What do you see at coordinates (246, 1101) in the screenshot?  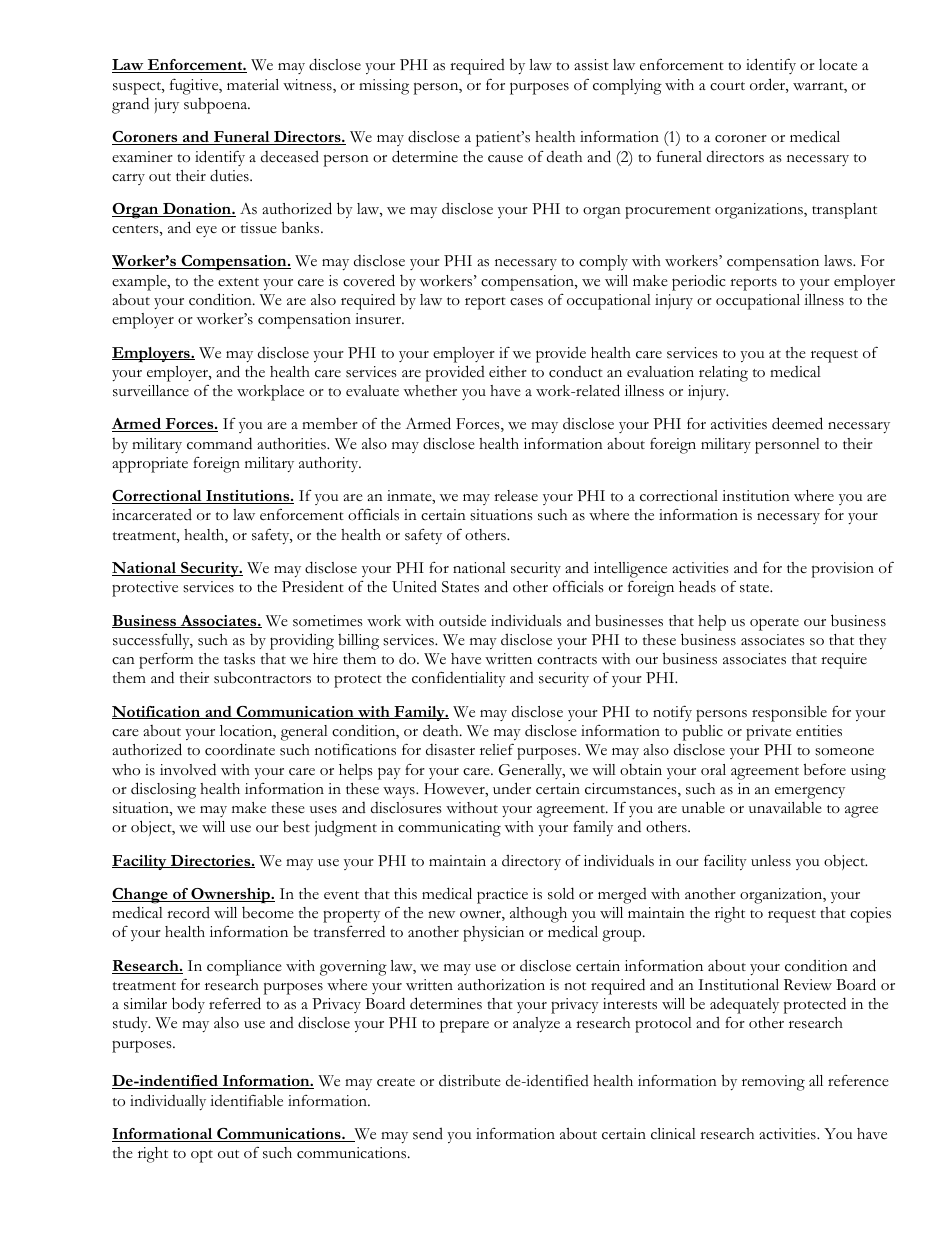 I see `identifiable` at bounding box center [246, 1101].
